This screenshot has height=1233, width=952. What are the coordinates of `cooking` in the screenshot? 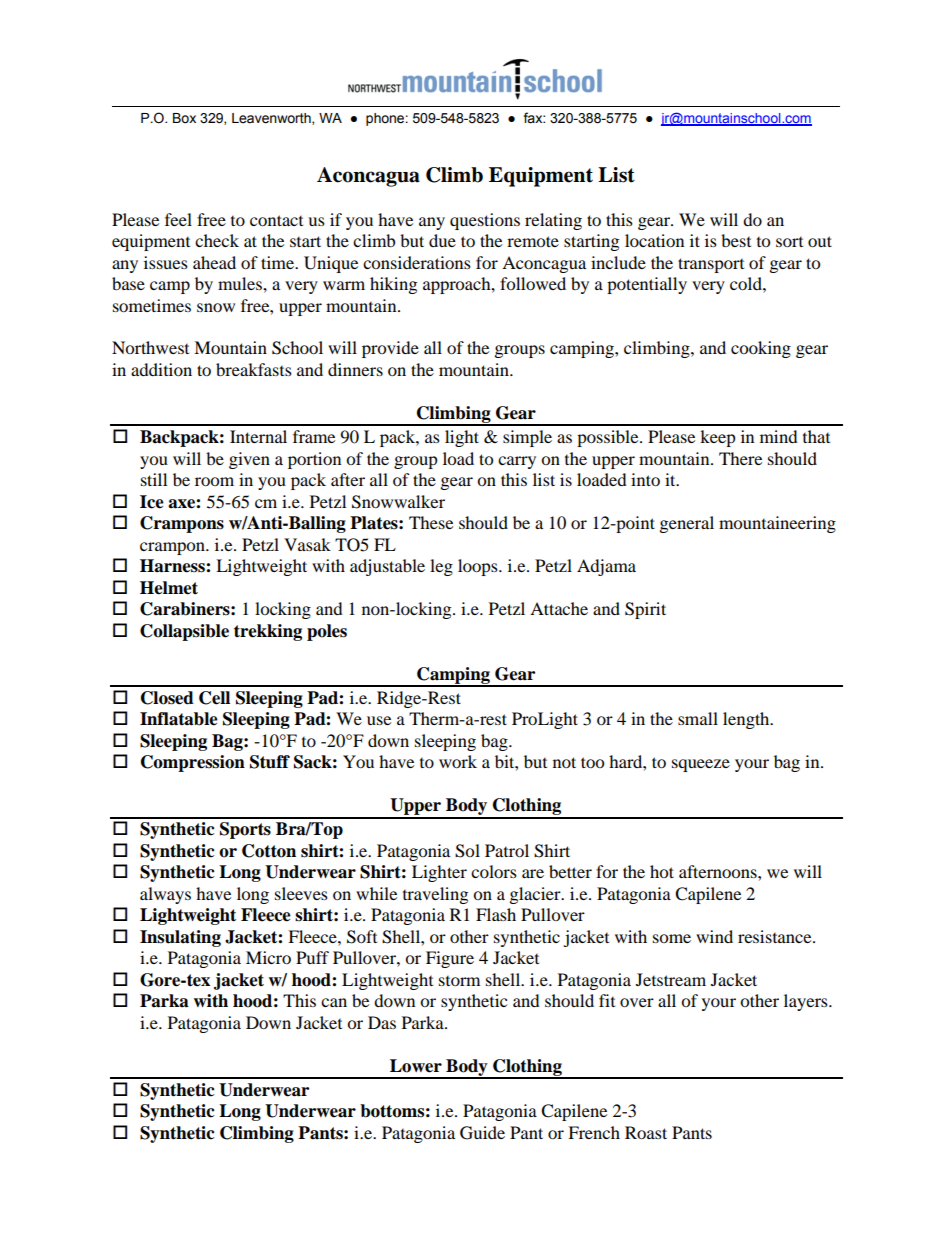 It's located at (761, 349).
